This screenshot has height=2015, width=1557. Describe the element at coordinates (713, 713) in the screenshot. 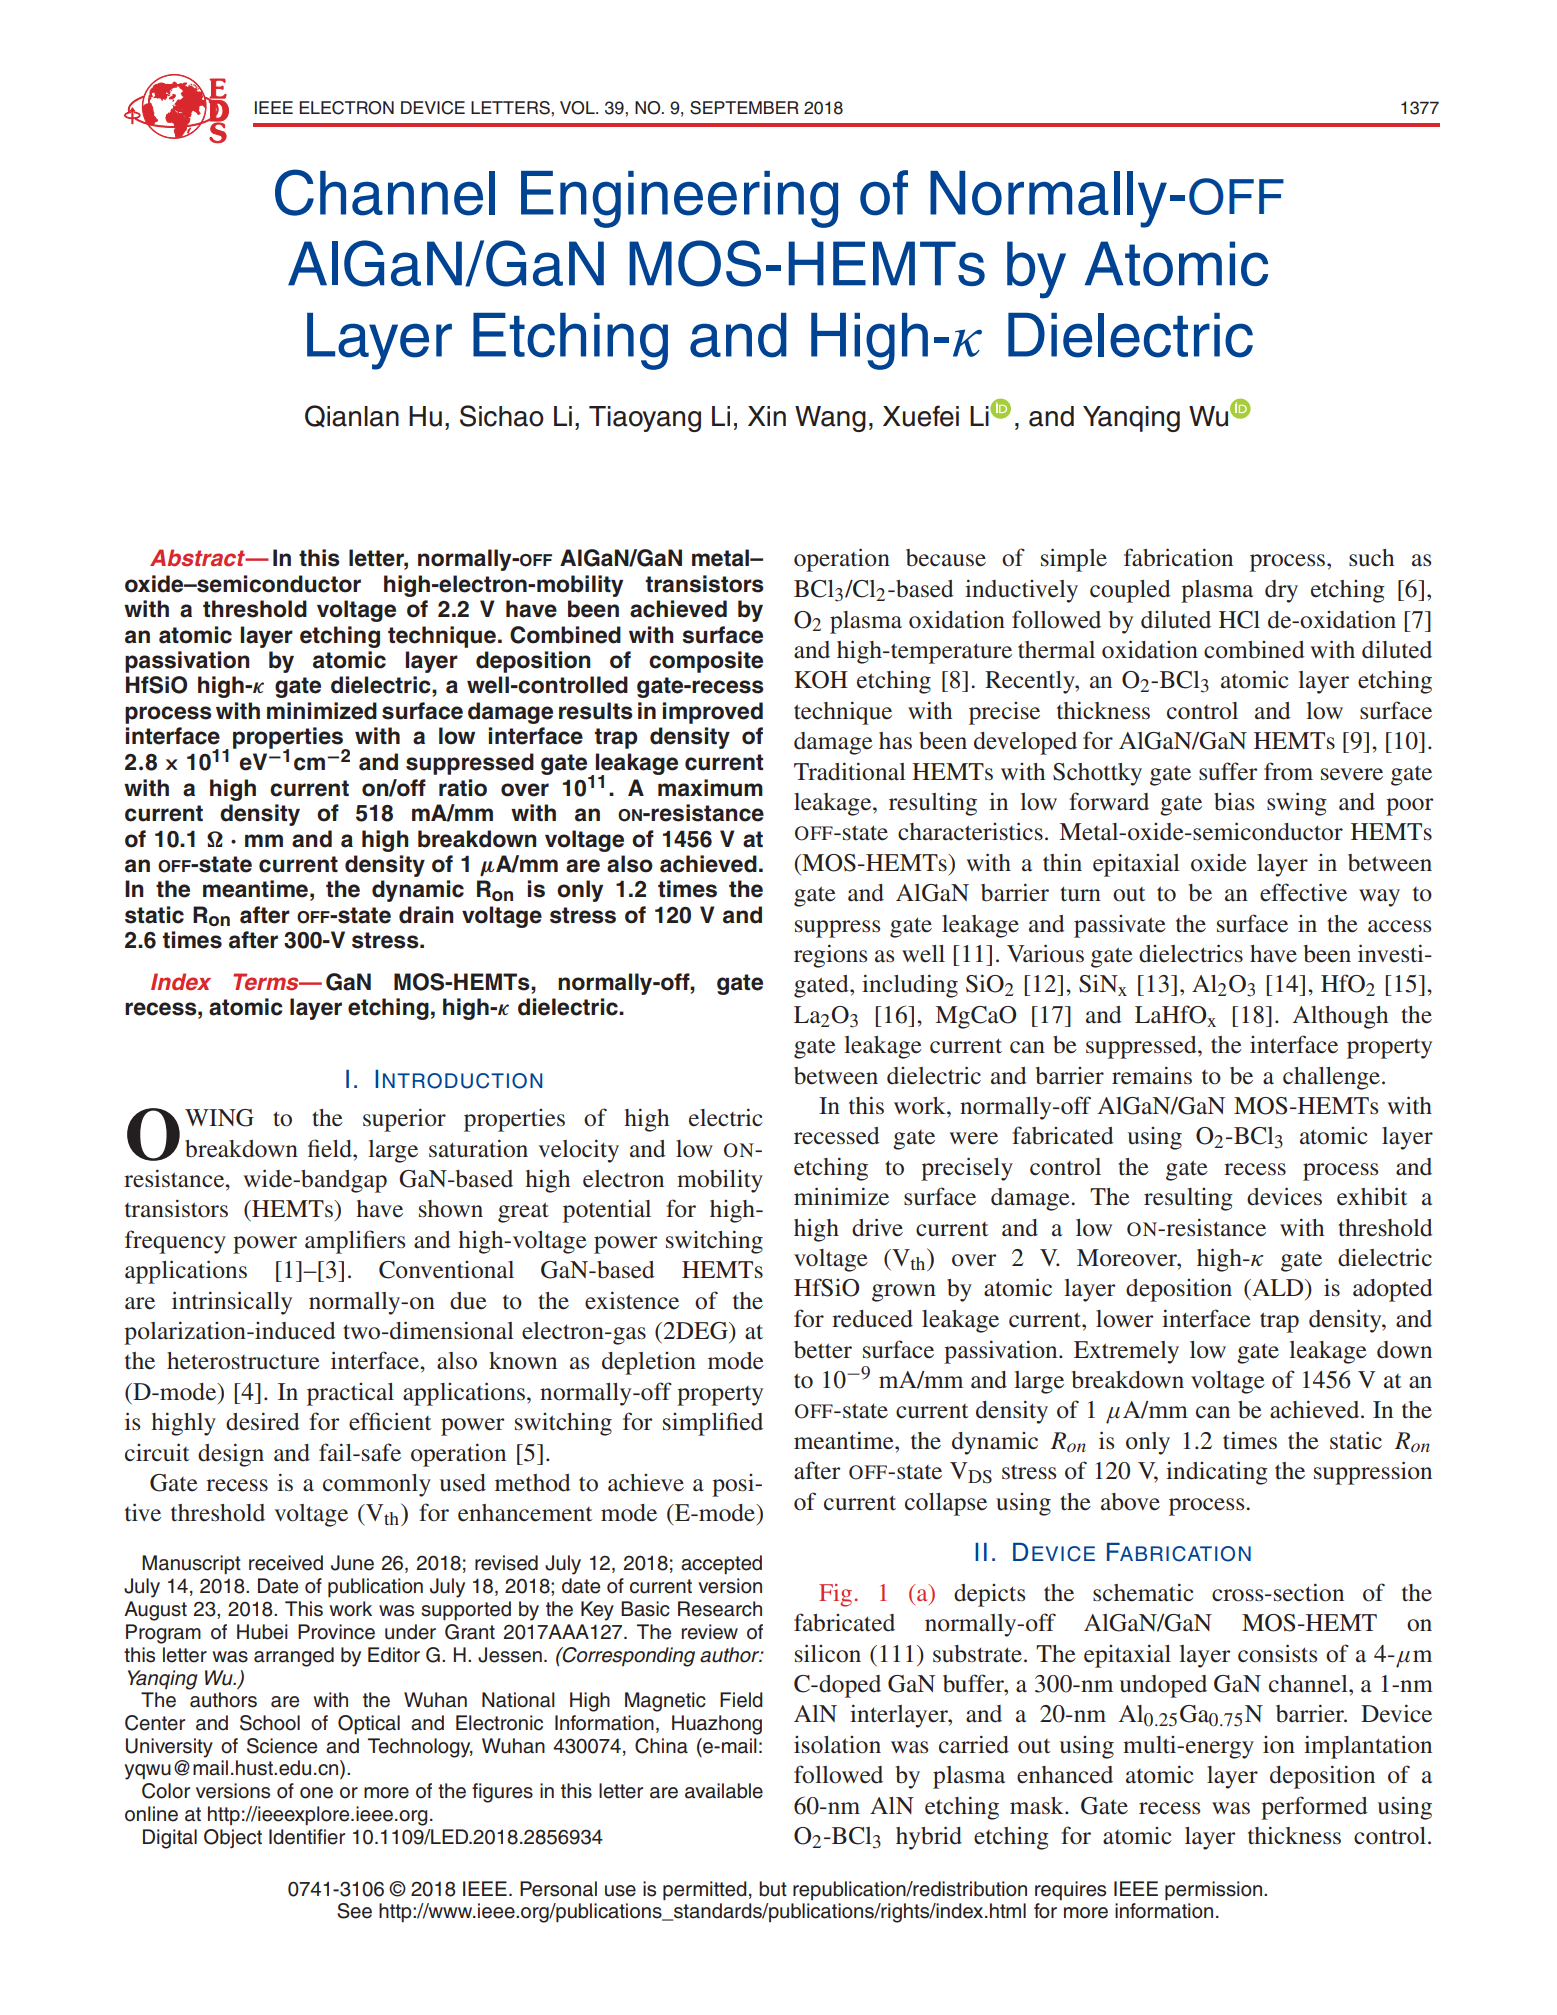

I see `improved` at that location.
